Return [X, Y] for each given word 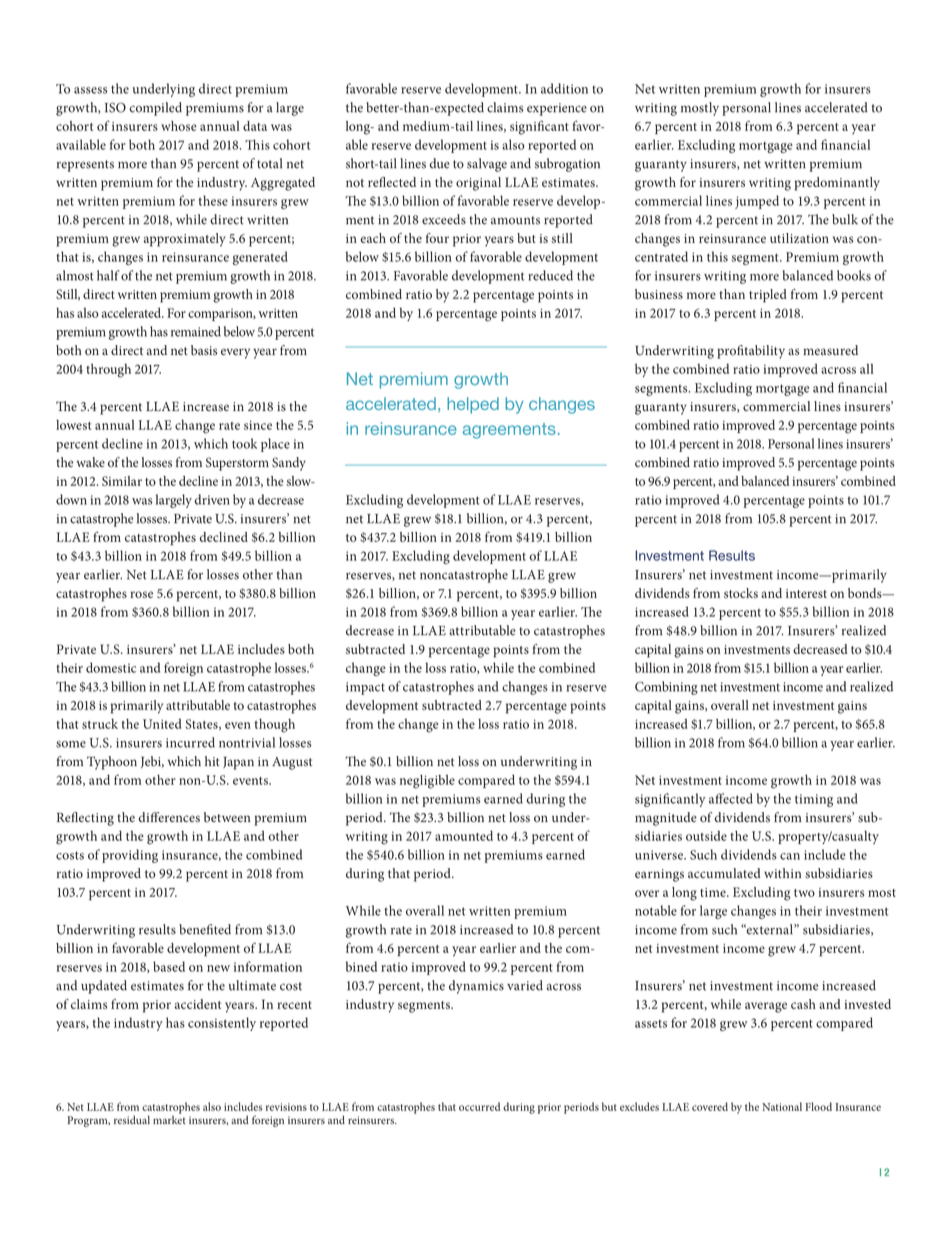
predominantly [837, 184]
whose [179, 126]
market [169, 1118]
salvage [487, 165]
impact [365, 688]
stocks [741, 593]
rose [141, 594]
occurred [479, 1106]
